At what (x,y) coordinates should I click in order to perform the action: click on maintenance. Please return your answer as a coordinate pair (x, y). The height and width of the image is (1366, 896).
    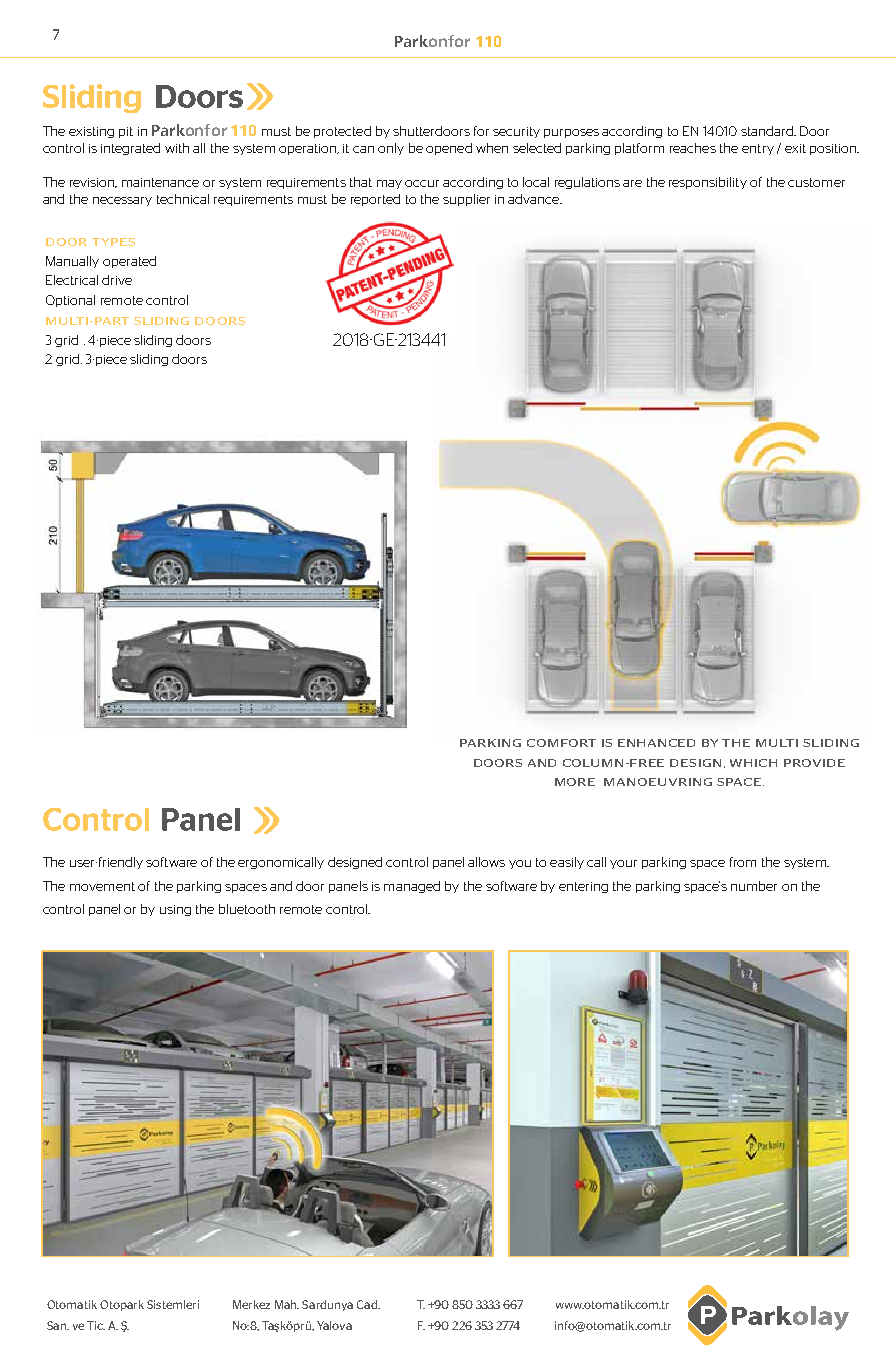
    Looking at the image, I should click on (160, 182).
